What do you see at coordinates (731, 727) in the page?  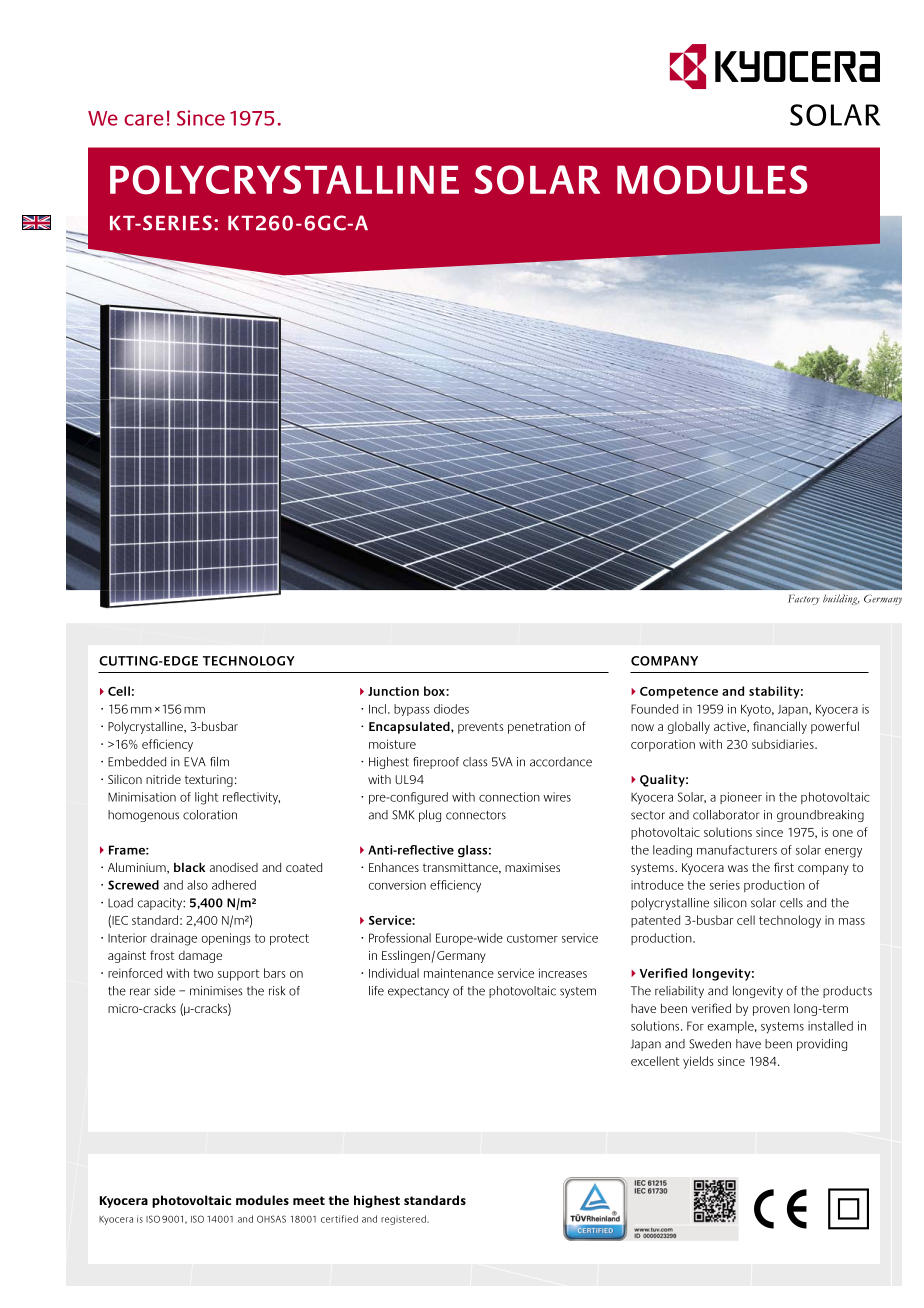 I see `active` at bounding box center [731, 727].
